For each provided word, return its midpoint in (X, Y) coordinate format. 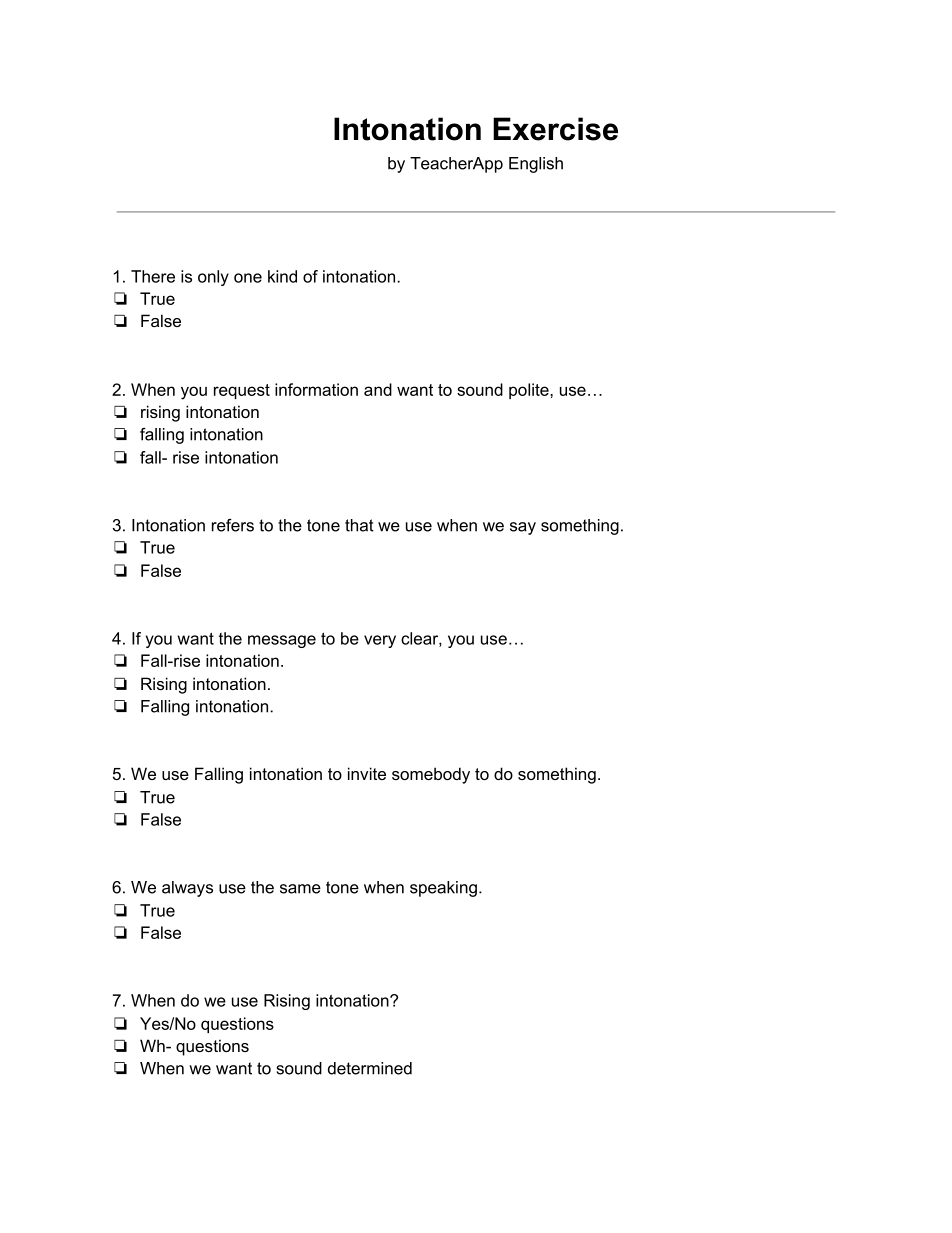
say (523, 528)
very (380, 641)
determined (370, 1068)
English (536, 165)
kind (282, 276)
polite (530, 391)
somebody (431, 775)
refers (233, 525)
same (300, 889)
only (213, 278)
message (282, 641)
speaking (443, 889)
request (242, 391)
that (359, 525)
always (187, 889)
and (378, 389)
